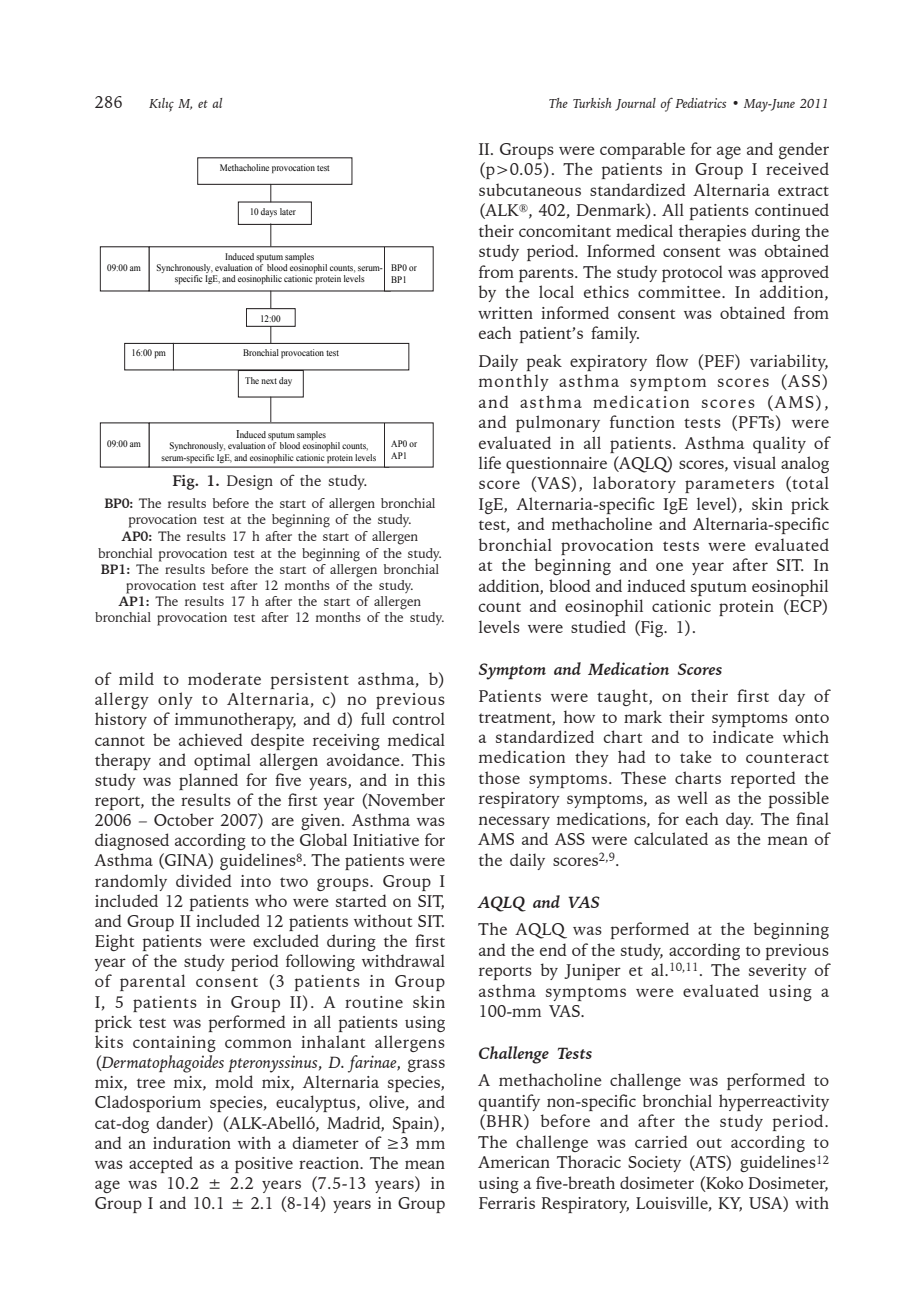 This screenshot has width=924, height=1304. I want to click on next, so click(269, 381).
